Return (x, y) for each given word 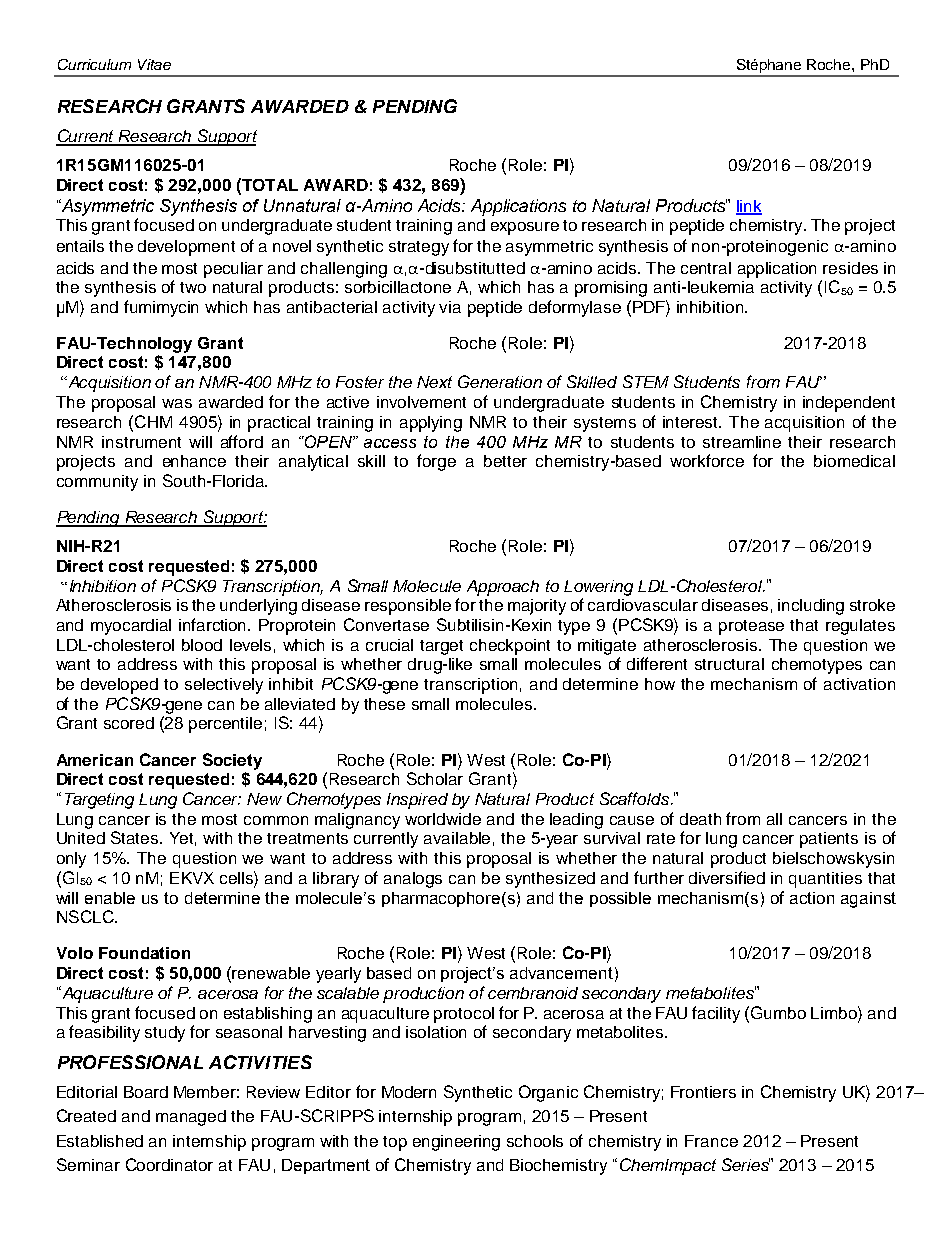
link (749, 207)
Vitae (154, 64)
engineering (456, 1143)
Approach (503, 588)
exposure (525, 228)
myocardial (131, 627)
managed (191, 1118)
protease (751, 627)
